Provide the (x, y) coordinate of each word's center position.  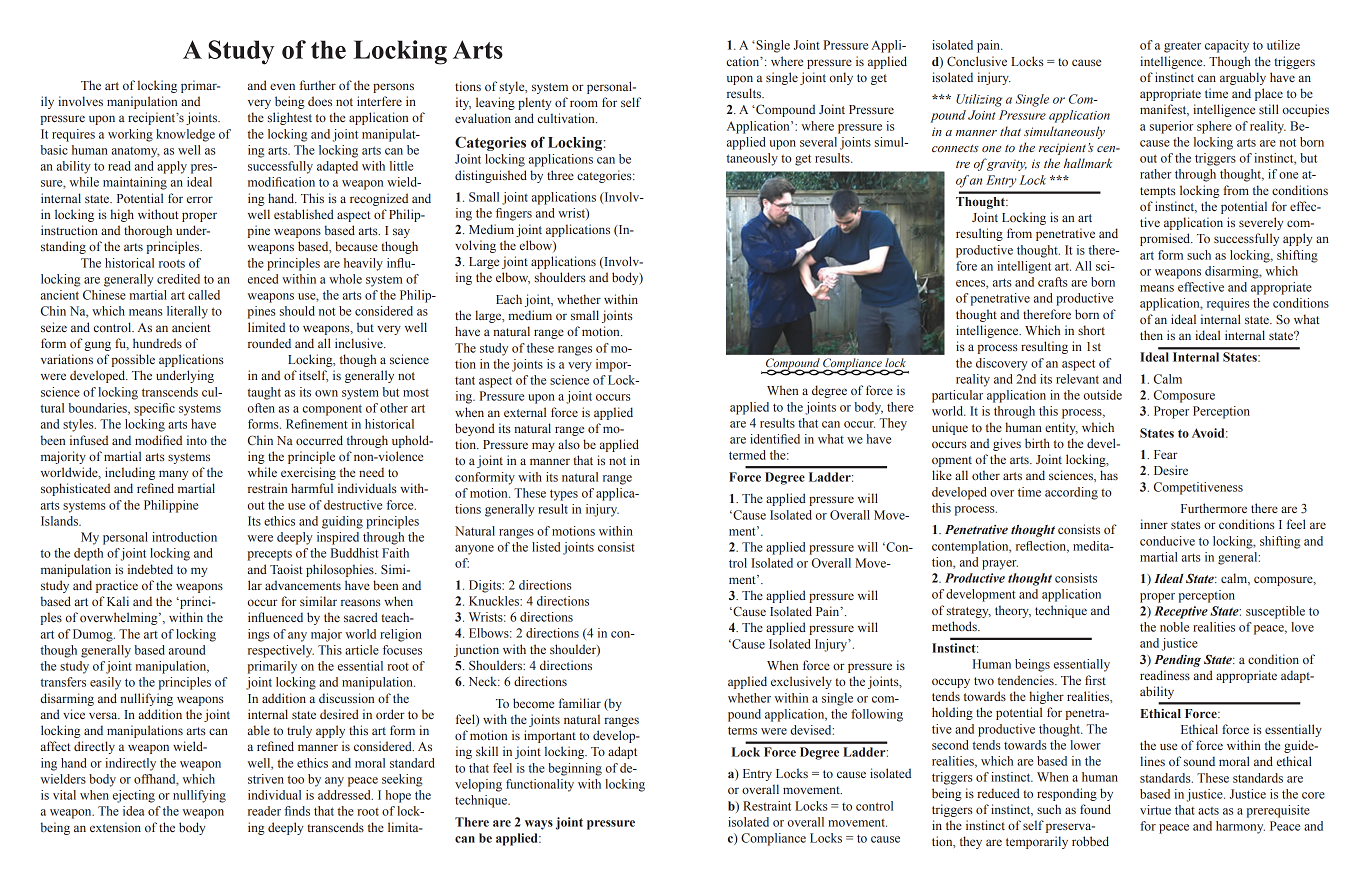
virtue (1155, 810)
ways (539, 825)
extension (115, 827)
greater (1182, 47)
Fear (1166, 454)
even (282, 86)
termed (747, 455)
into (197, 440)
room (584, 103)
